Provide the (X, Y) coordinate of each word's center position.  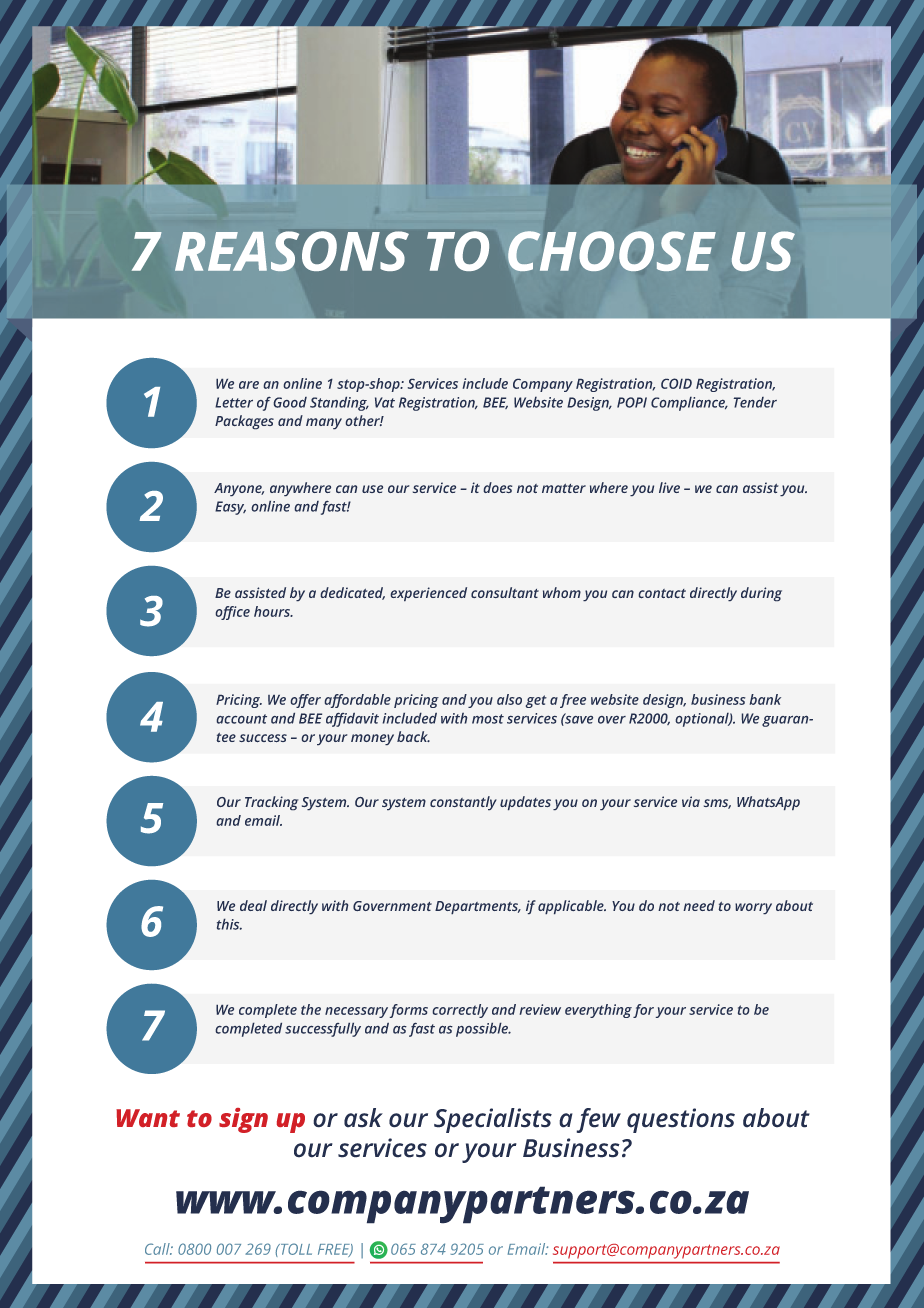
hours (273, 611)
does (498, 487)
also (509, 699)
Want (148, 1118)
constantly (463, 803)
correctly (460, 1011)
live (669, 487)
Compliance (689, 404)
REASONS (292, 251)
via (691, 801)
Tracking (271, 803)
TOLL (295, 1249)
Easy (230, 508)
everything (598, 1011)
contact (662, 593)
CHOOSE (612, 251)
